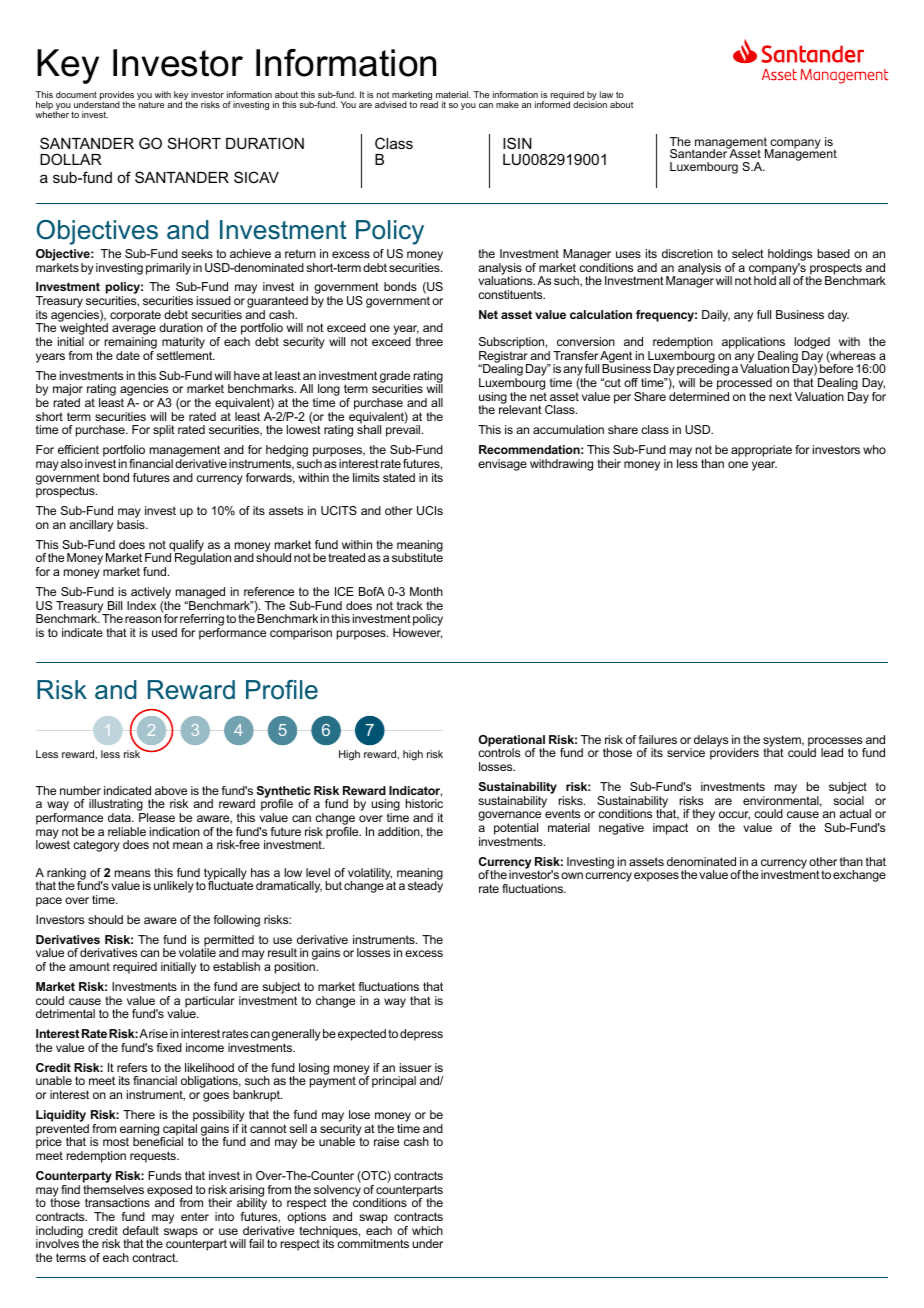 The width and height of the screenshot is (924, 1308). What do you see at coordinates (429, 103) in the screenshot?
I see `read` at bounding box center [429, 103].
